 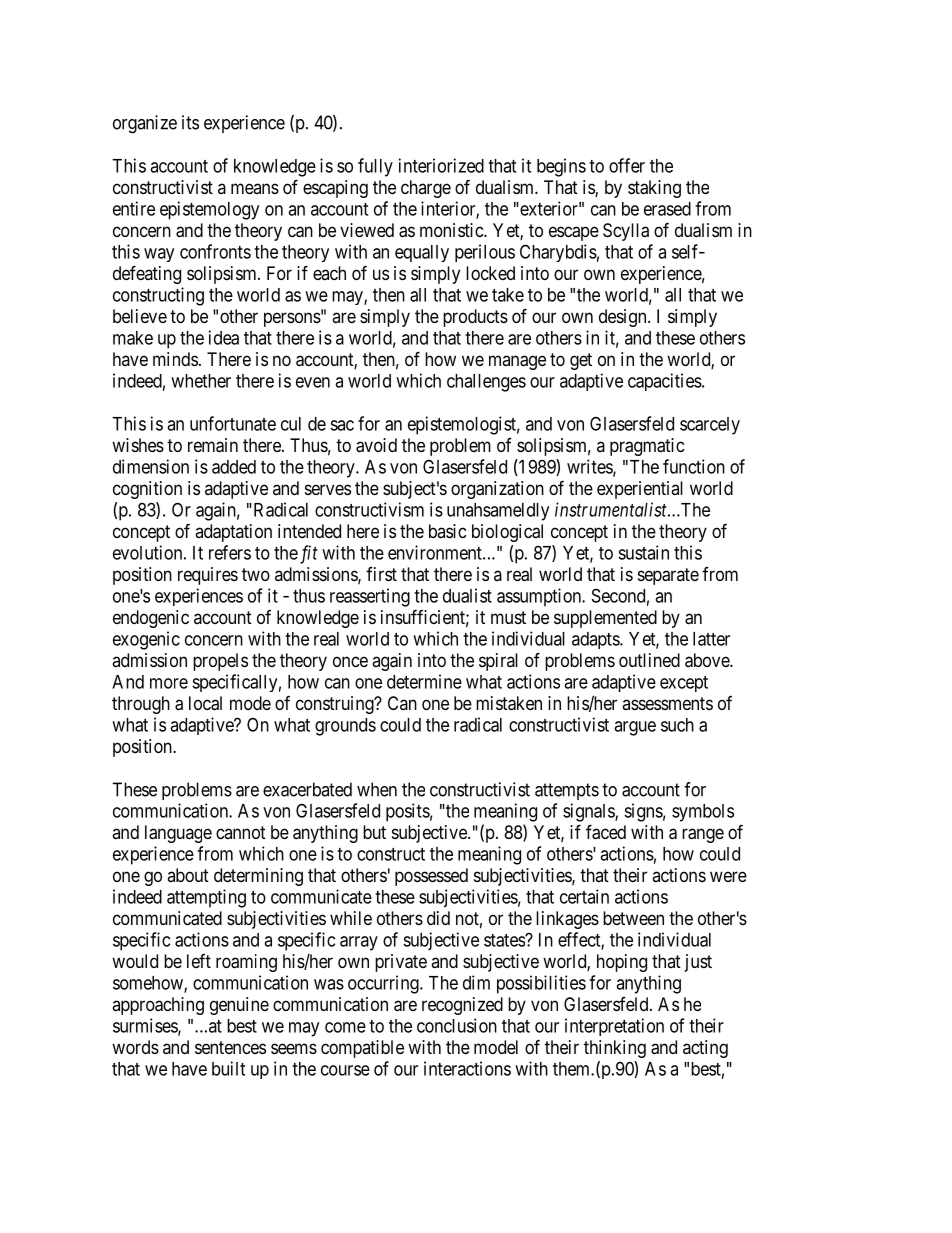 I want to click on range, so click(x=703, y=835).
